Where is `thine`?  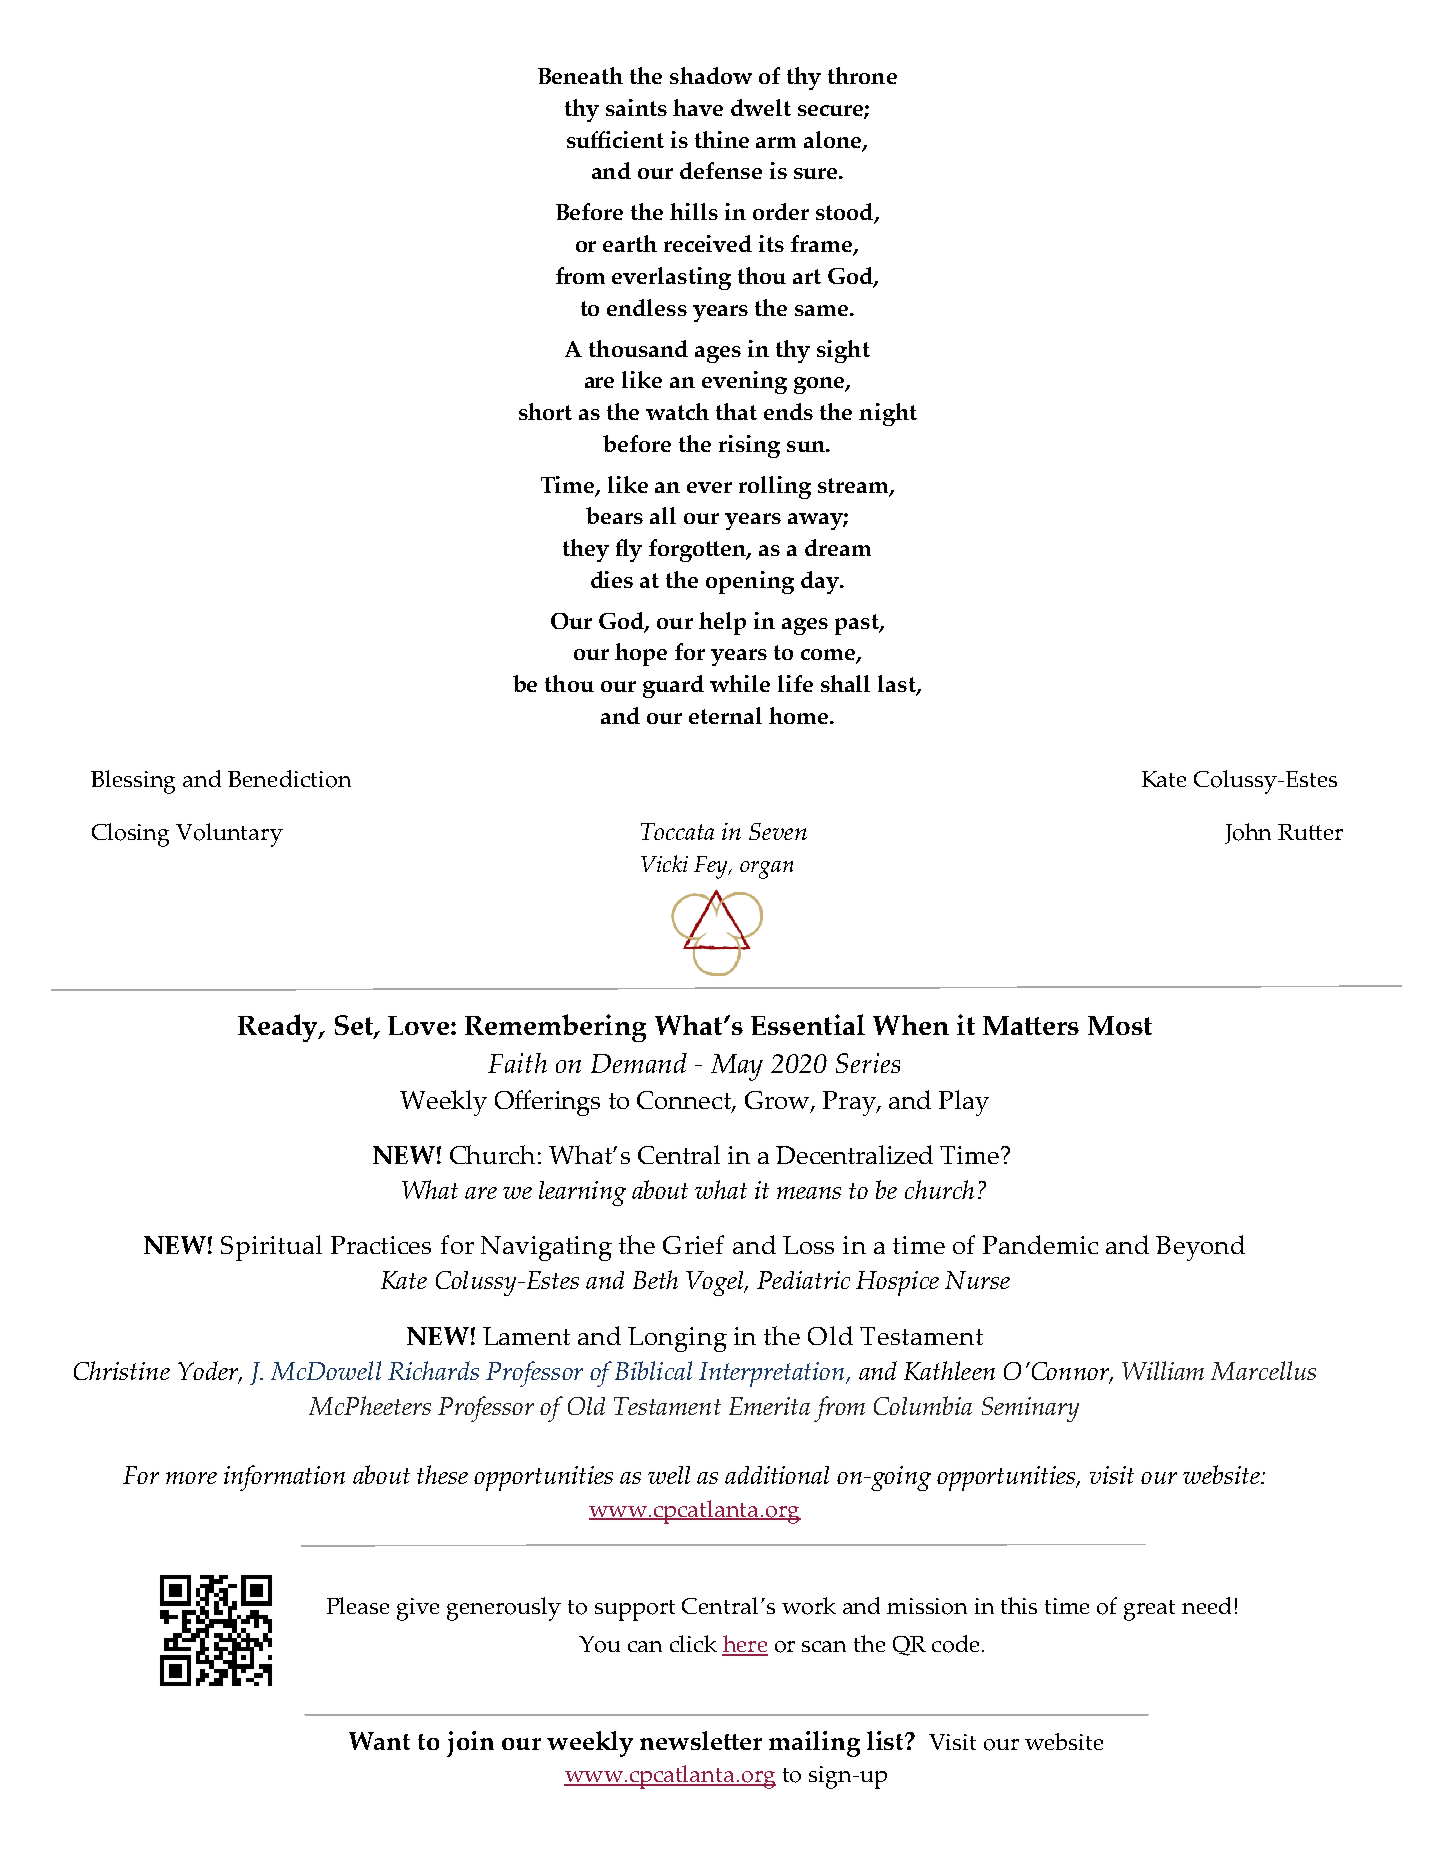 thine is located at coordinates (722, 139).
